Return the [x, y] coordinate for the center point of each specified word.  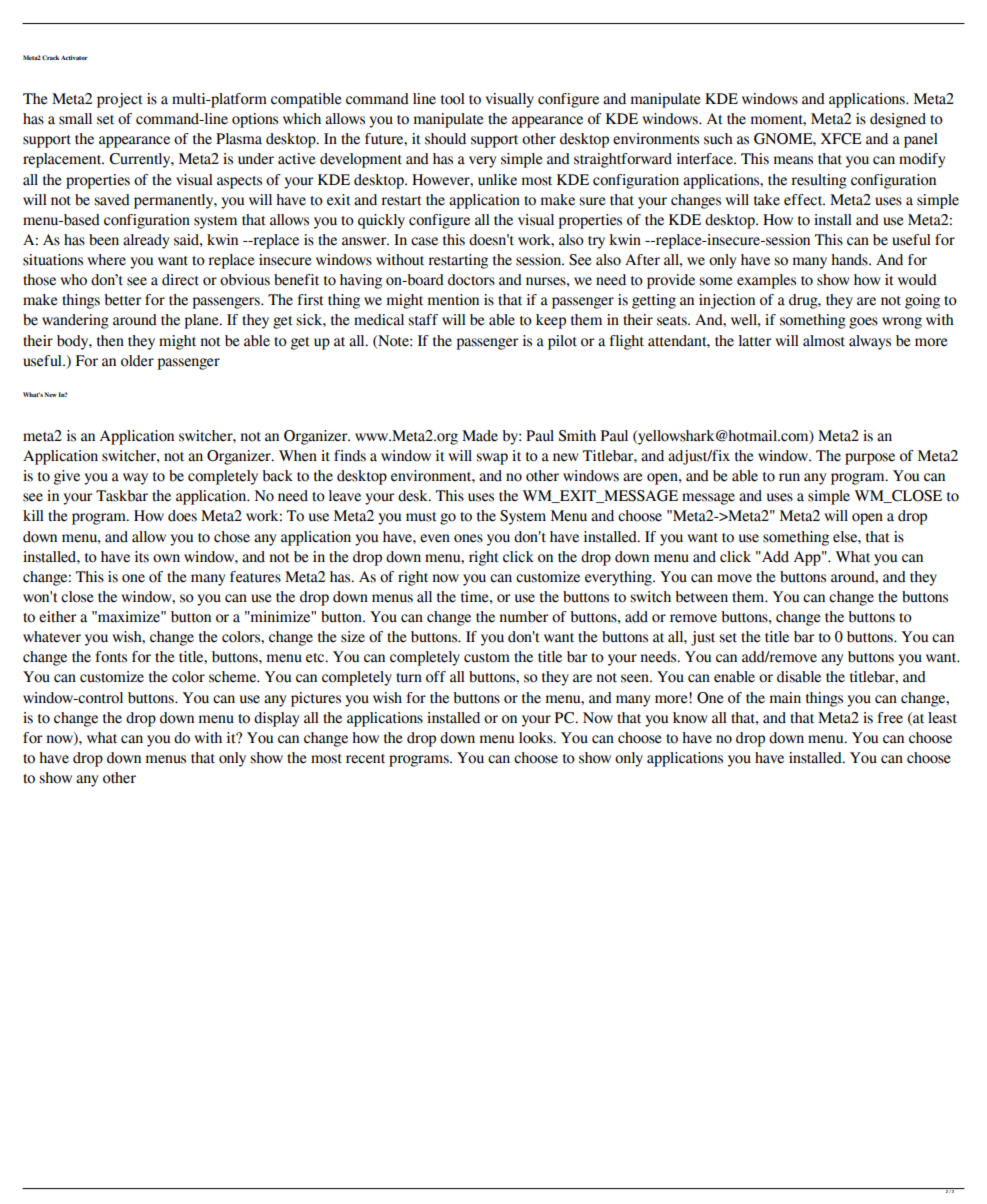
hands [850, 260]
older [137, 361]
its [142, 557]
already [146, 241]
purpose [870, 459]
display [276, 719]
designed [898, 120]
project [120, 100]
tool [453, 99]
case [424, 241]
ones [468, 538]
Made [480, 436]
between [701, 597]
